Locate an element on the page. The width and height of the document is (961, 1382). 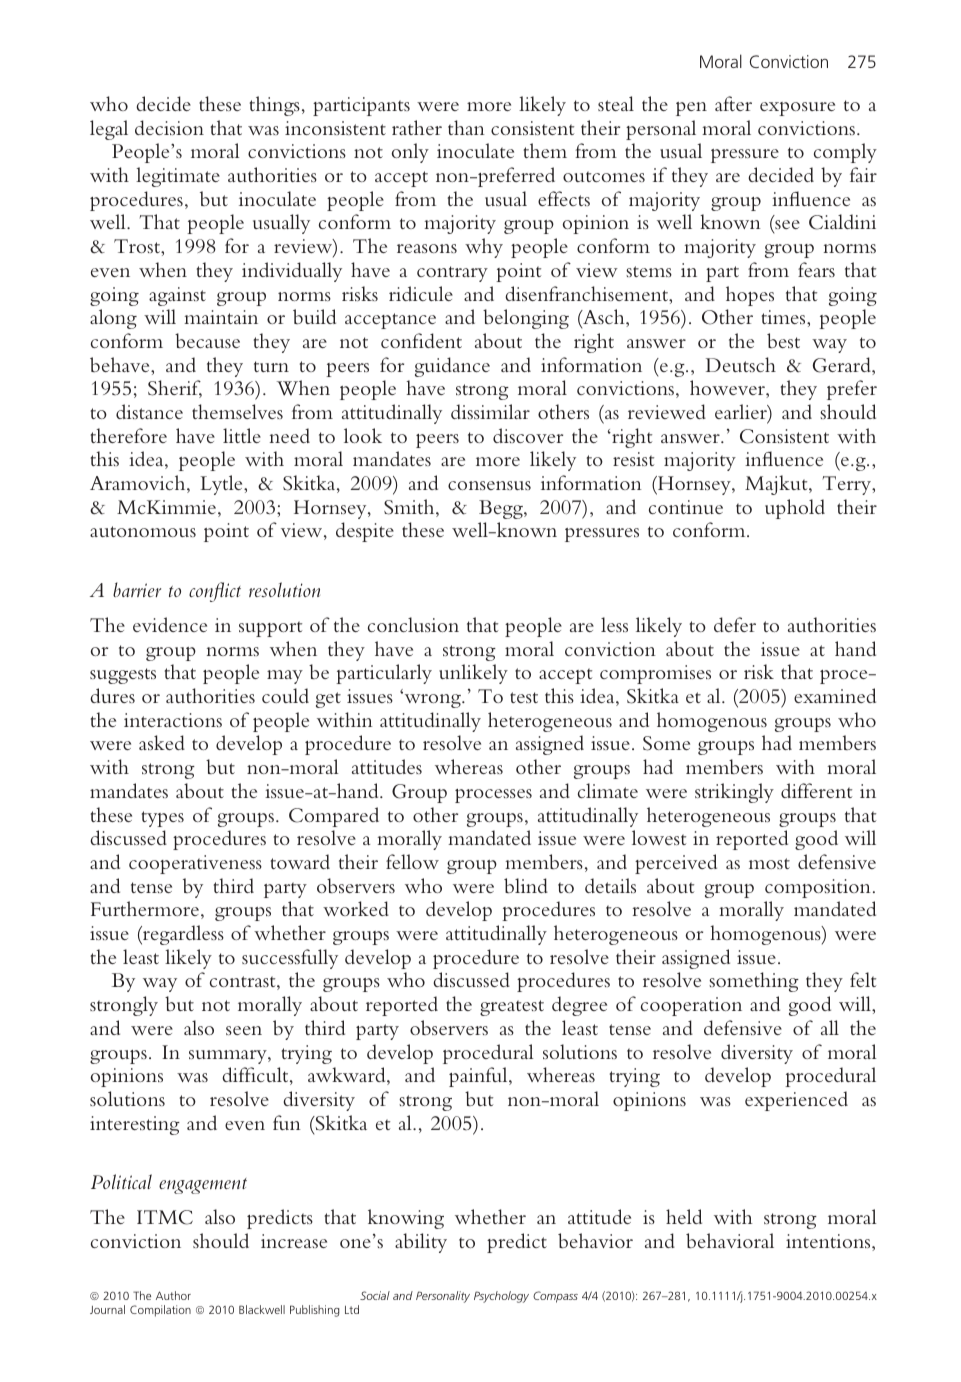
exposure is located at coordinates (797, 109).
